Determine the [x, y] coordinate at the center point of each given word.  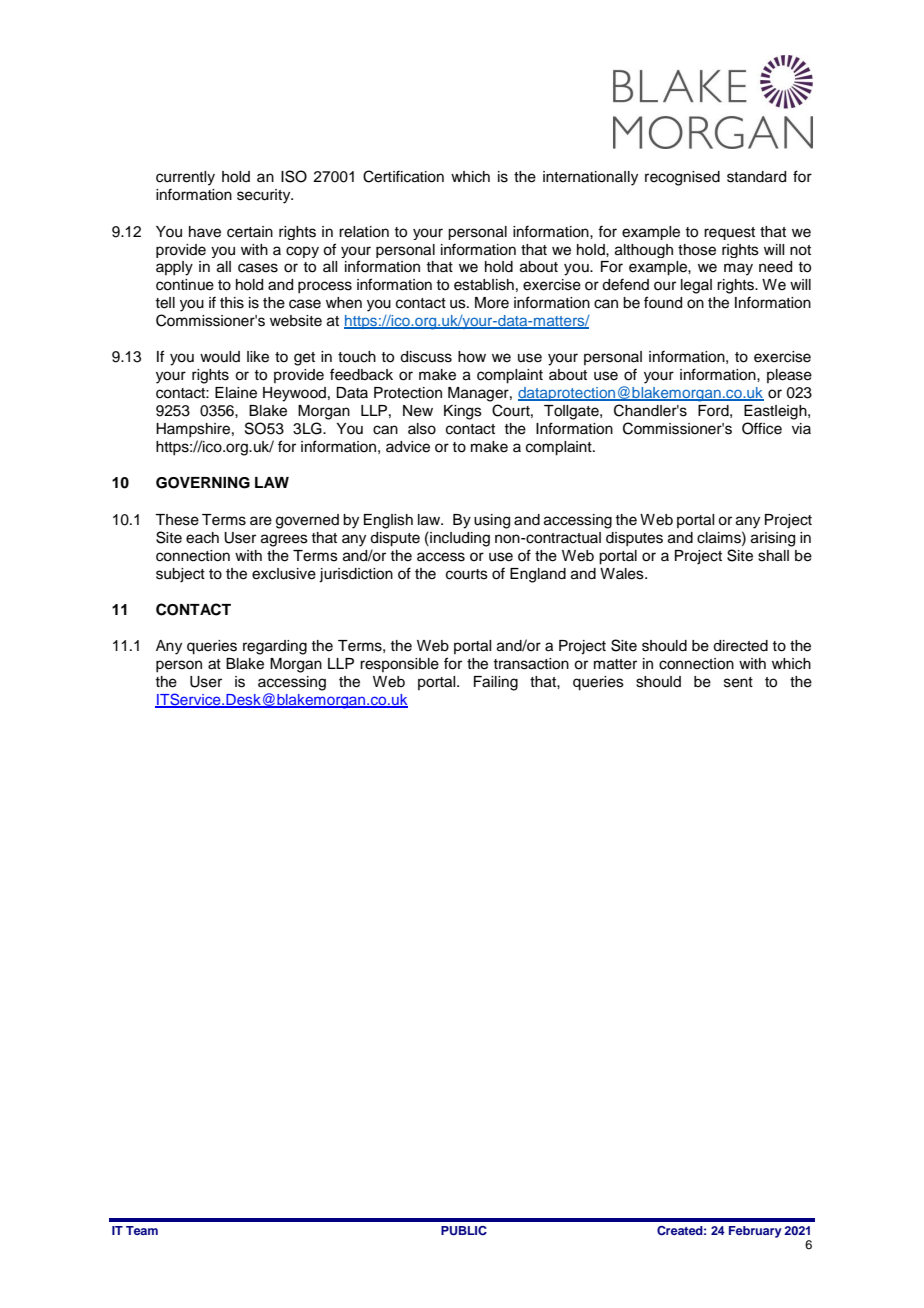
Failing [496, 683]
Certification [403, 176]
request [729, 233]
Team [142, 1230]
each [202, 538]
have [205, 232]
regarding [275, 647]
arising [773, 539]
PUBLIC [464, 1231]
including [459, 539]
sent [738, 682]
